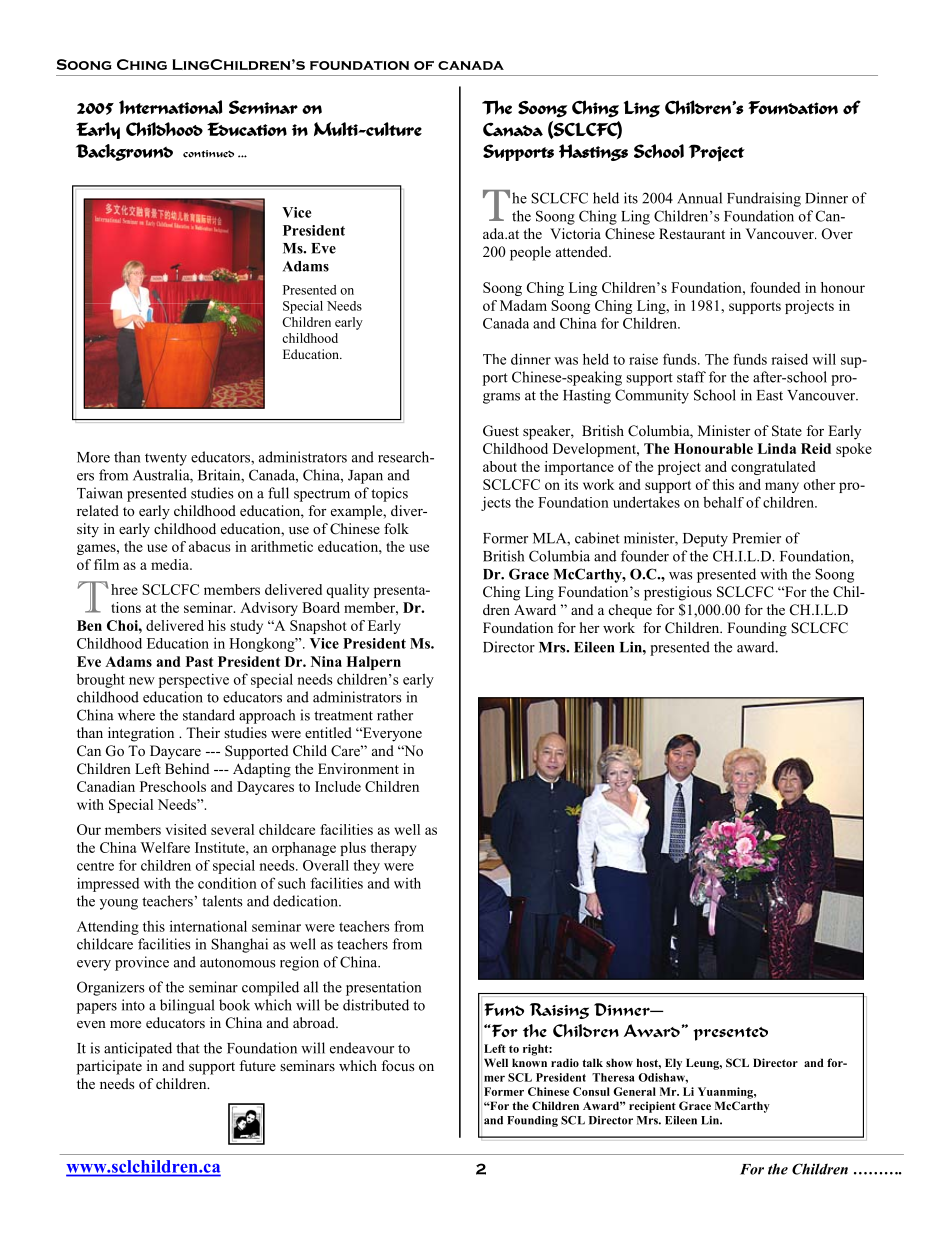 This image has width=952, height=1233. Describe the element at coordinates (166, 459) in the image. I see `twenty` at that location.
